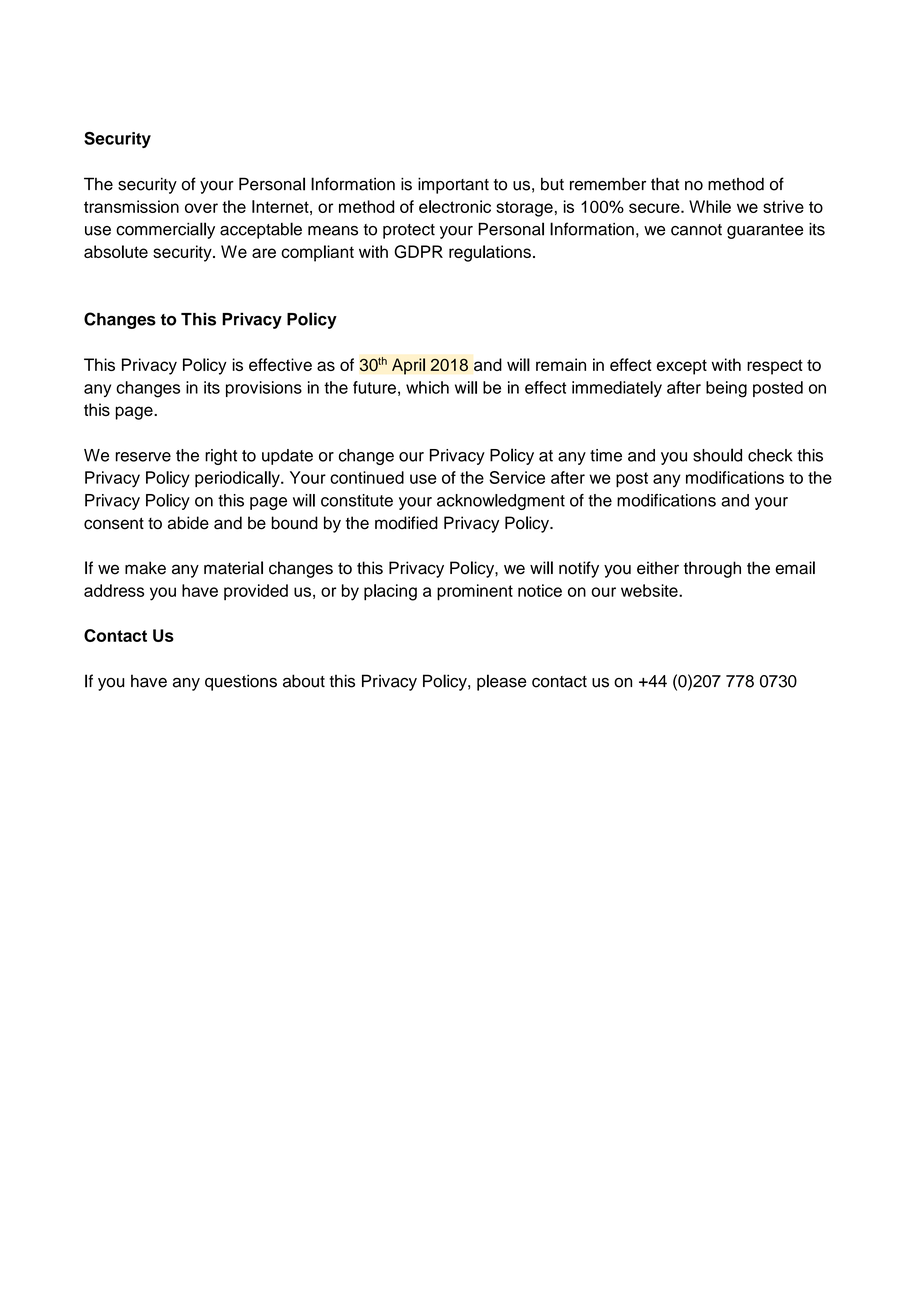  I want to click on website, so click(650, 590).
